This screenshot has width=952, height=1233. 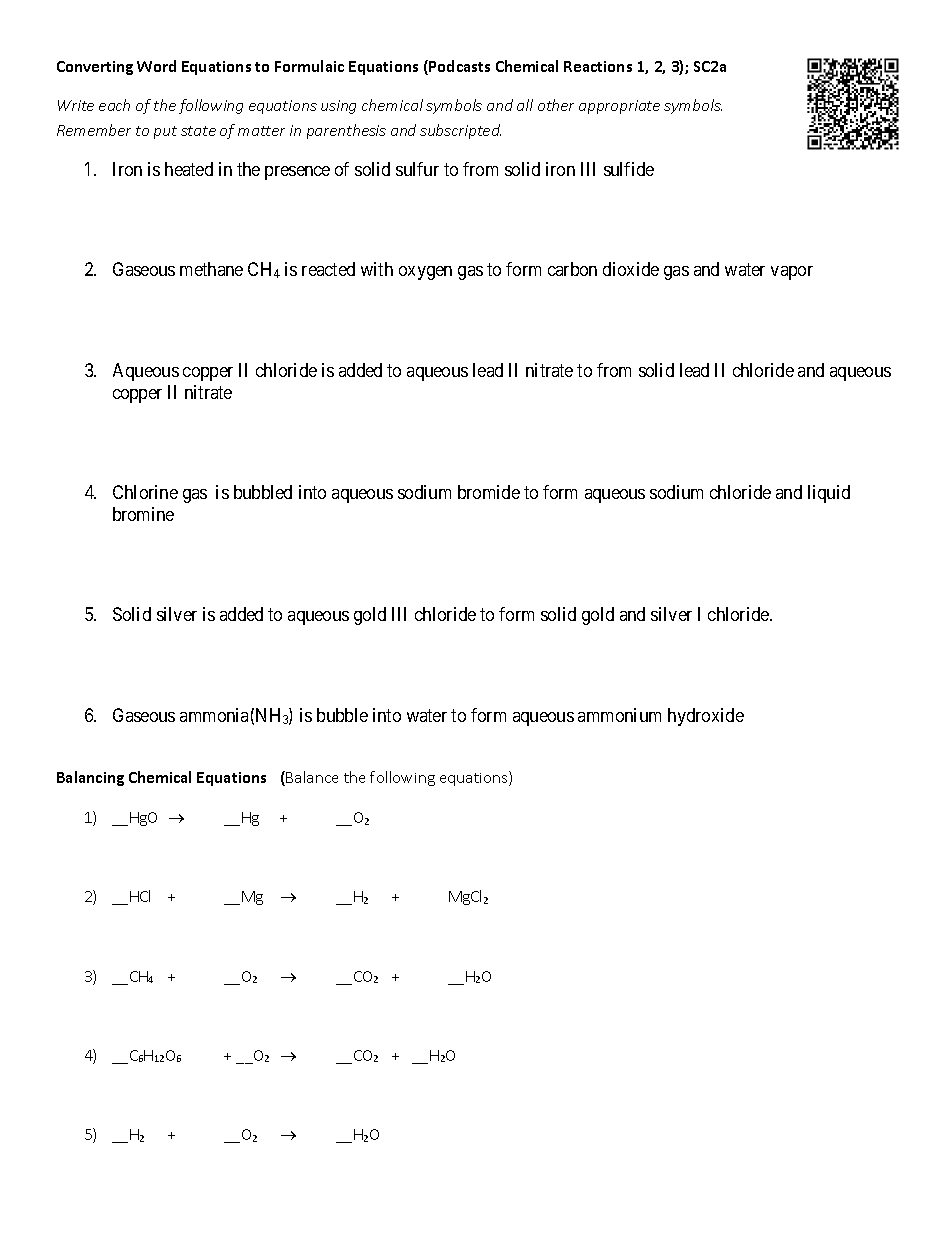 I want to click on Balancing, so click(x=90, y=778).
